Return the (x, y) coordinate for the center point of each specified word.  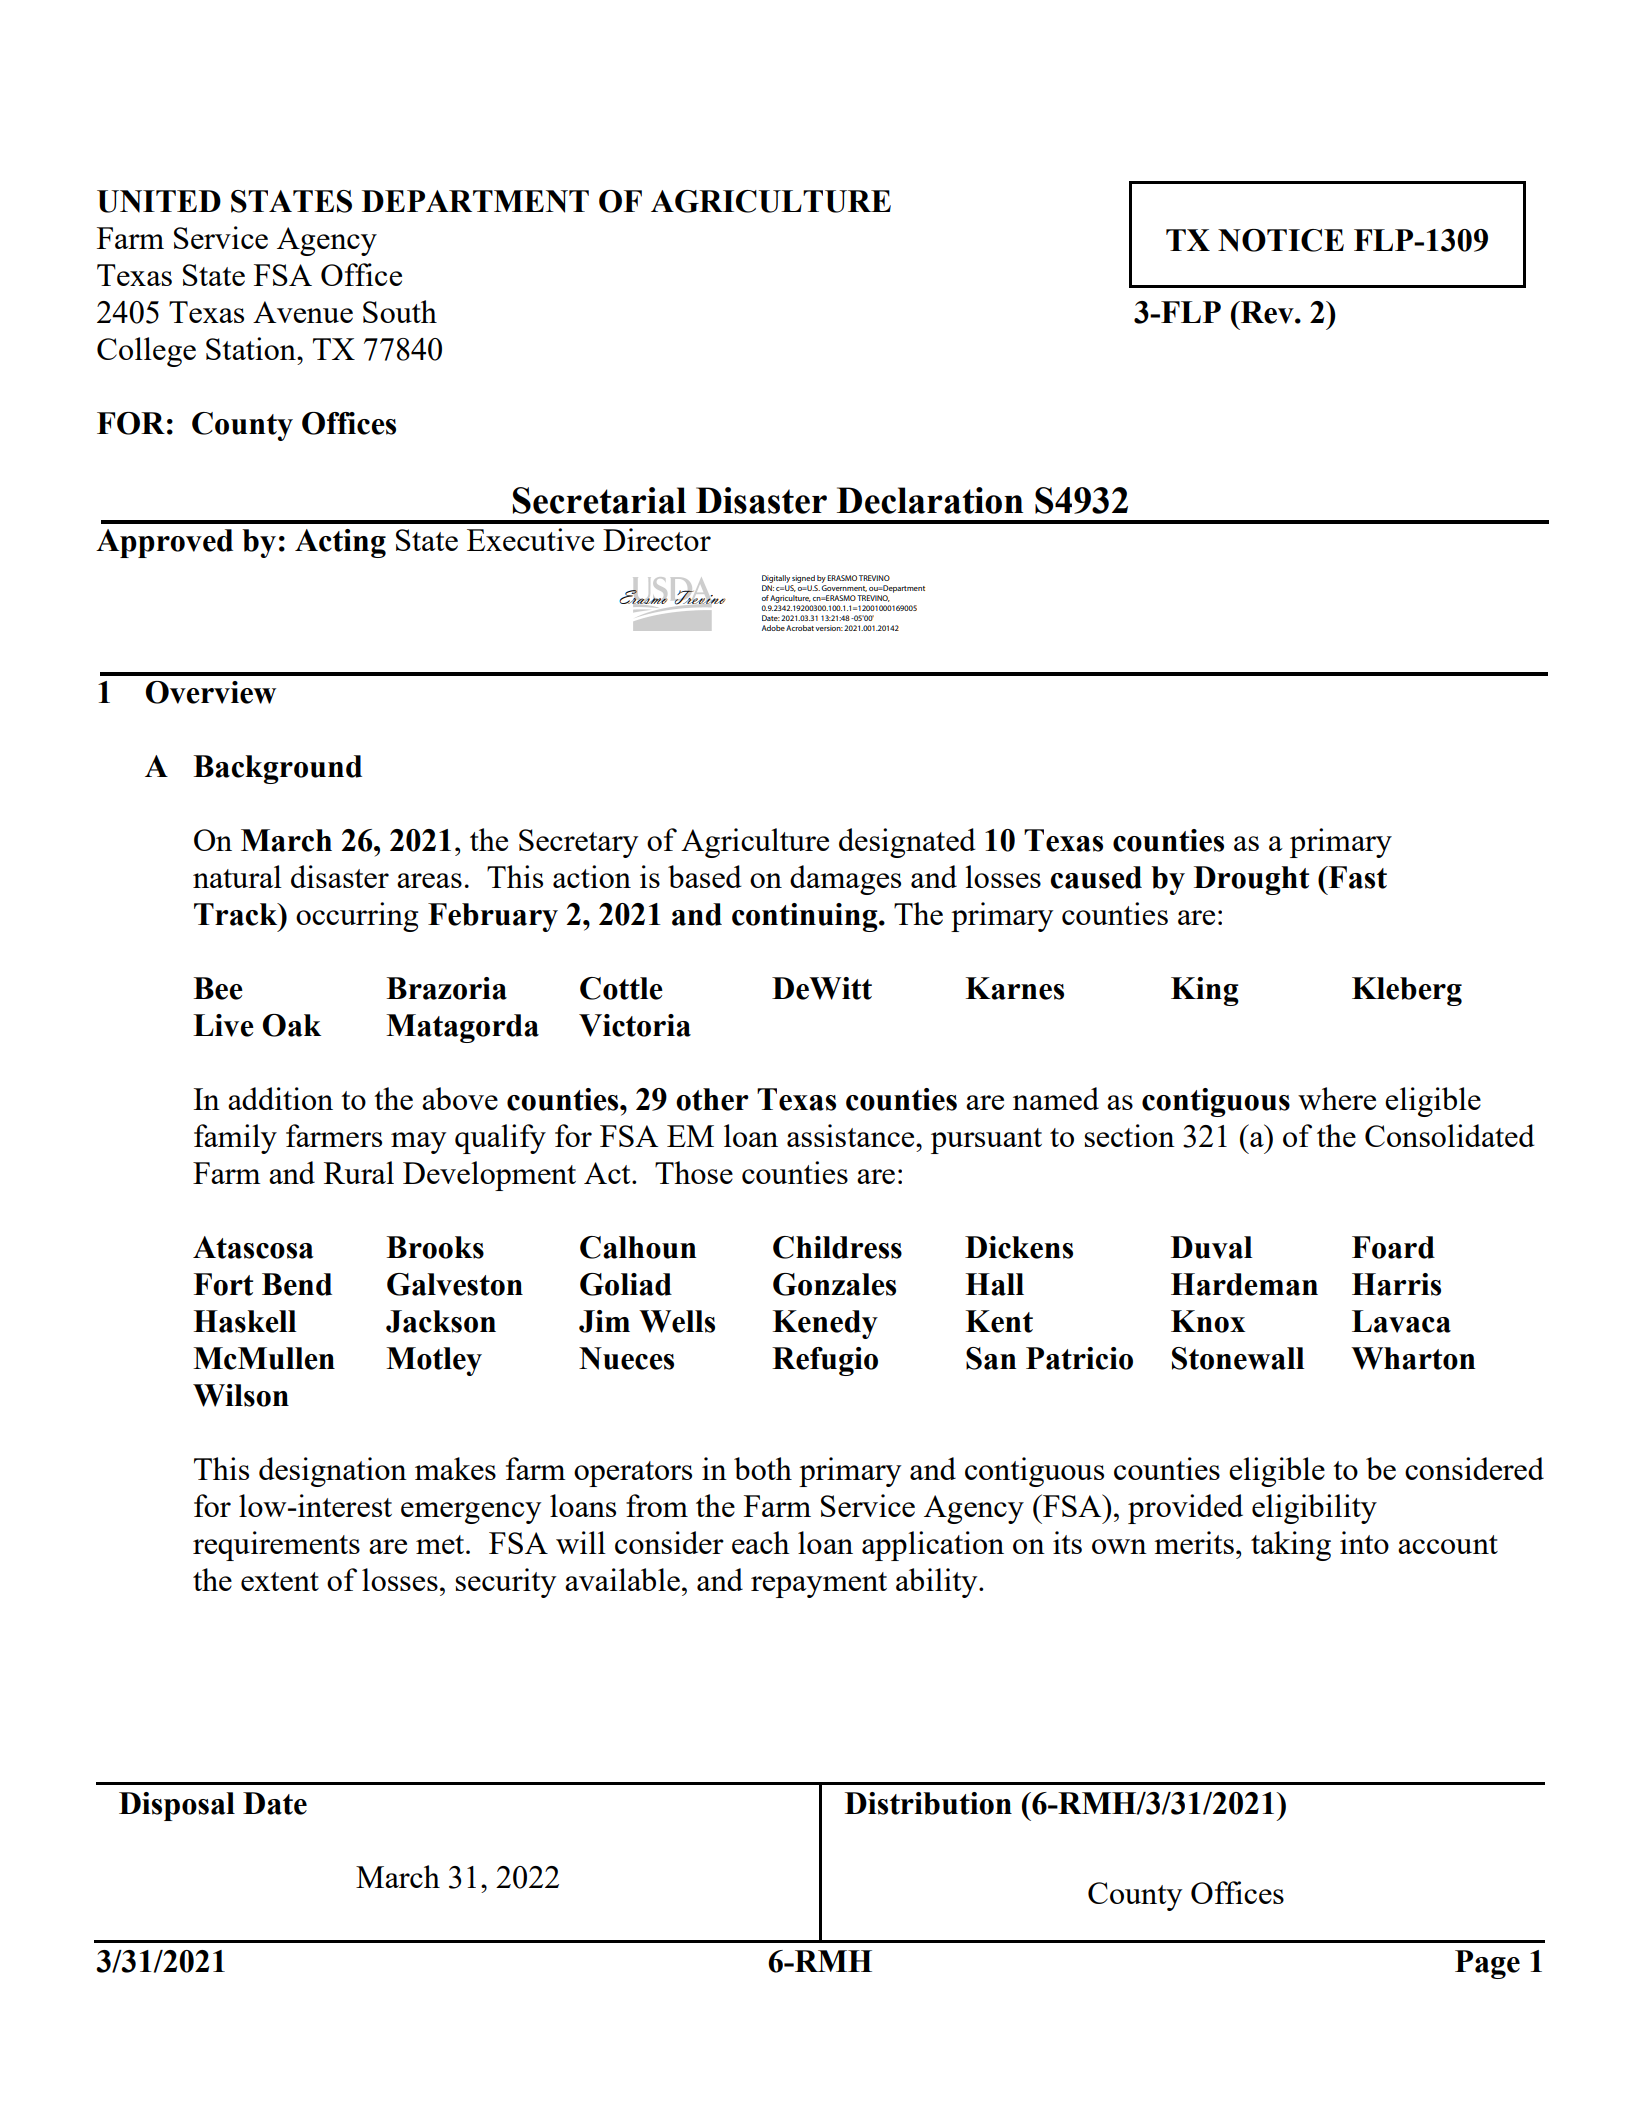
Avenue (303, 312)
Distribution (928, 1803)
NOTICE (1281, 240)
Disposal (177, 1806)
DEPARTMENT (475, 201)
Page (1487, 1964)
